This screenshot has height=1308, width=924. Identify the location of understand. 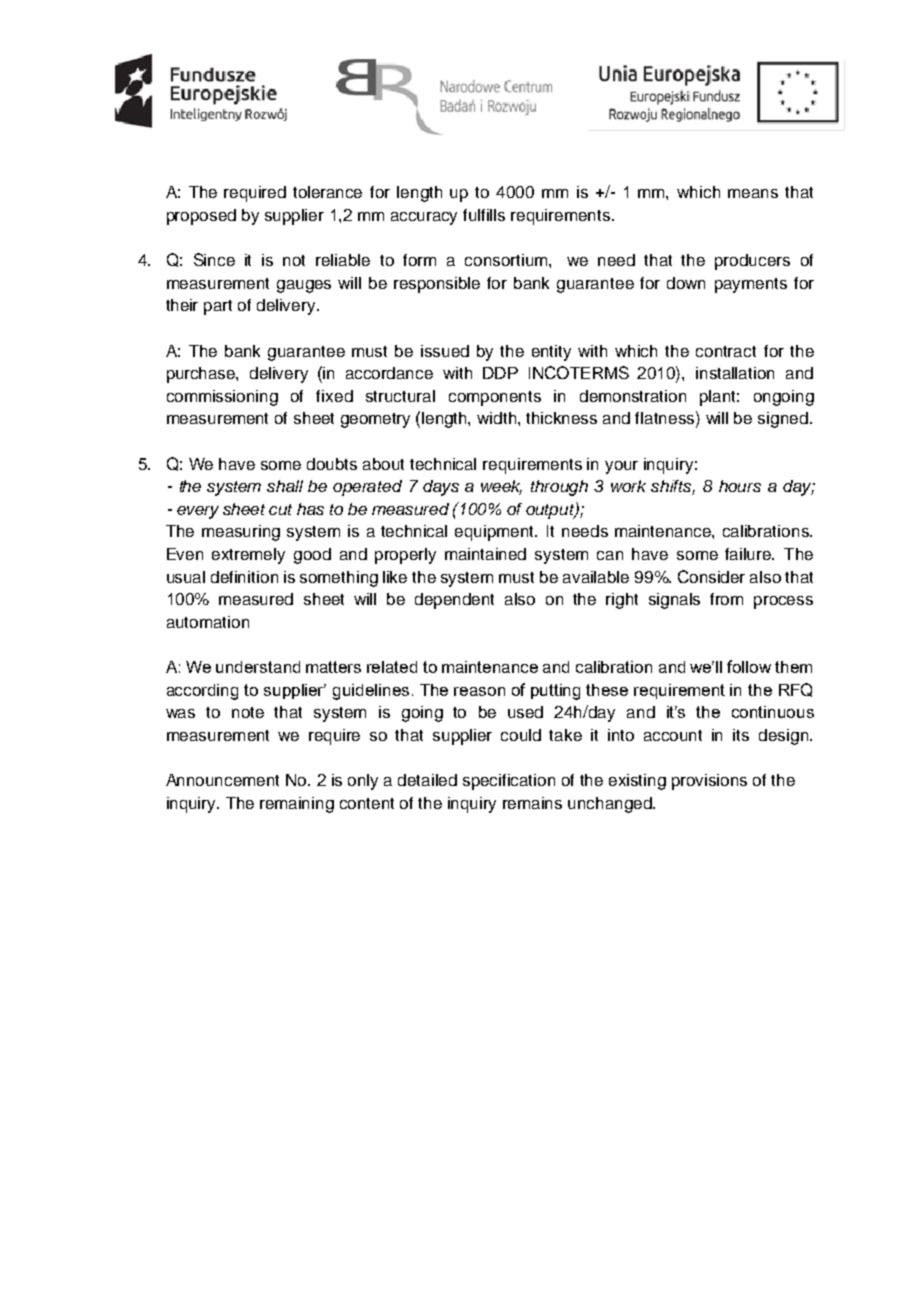
(258, 667).
